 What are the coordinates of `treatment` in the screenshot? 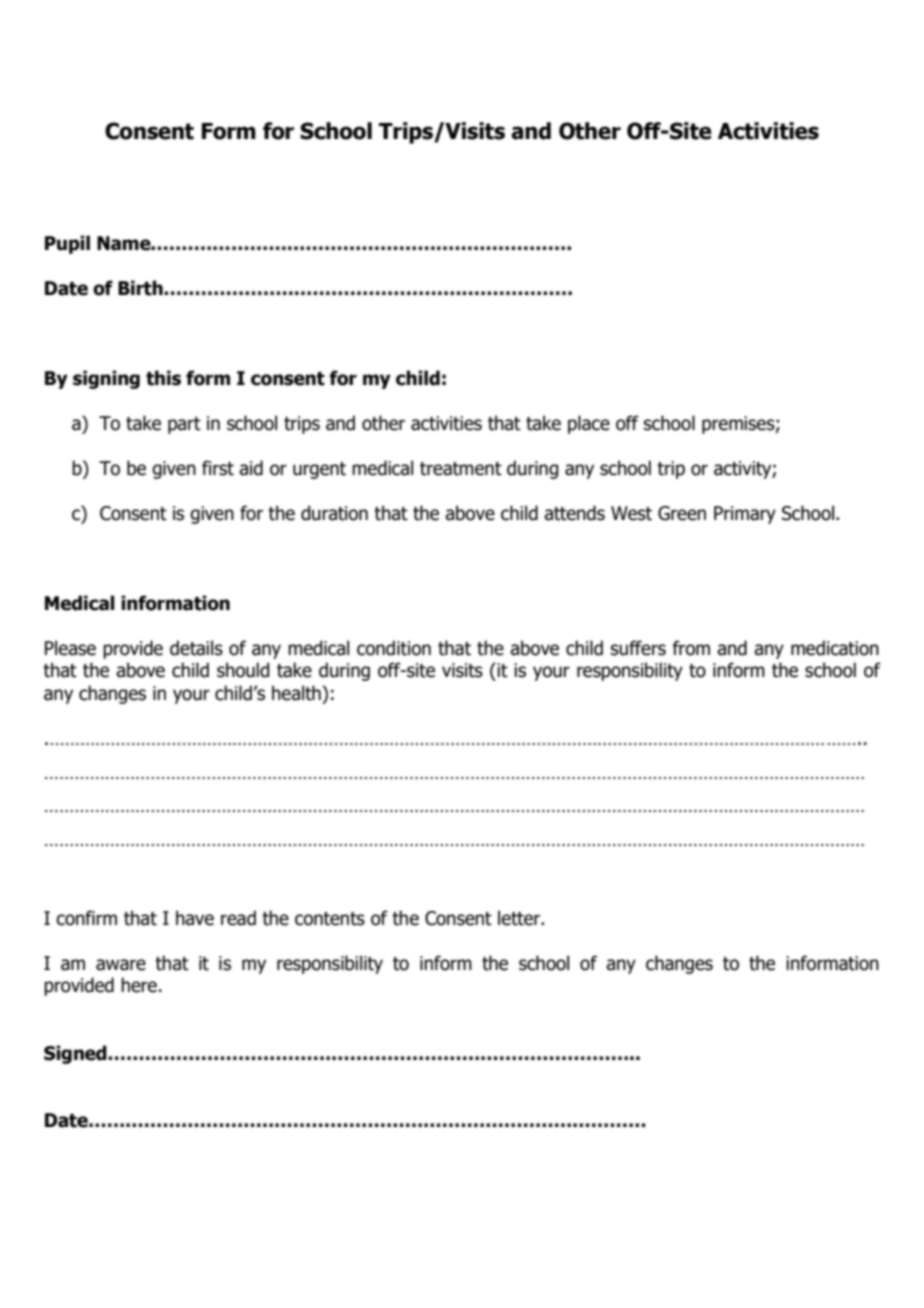 It's located at (461, 469).
